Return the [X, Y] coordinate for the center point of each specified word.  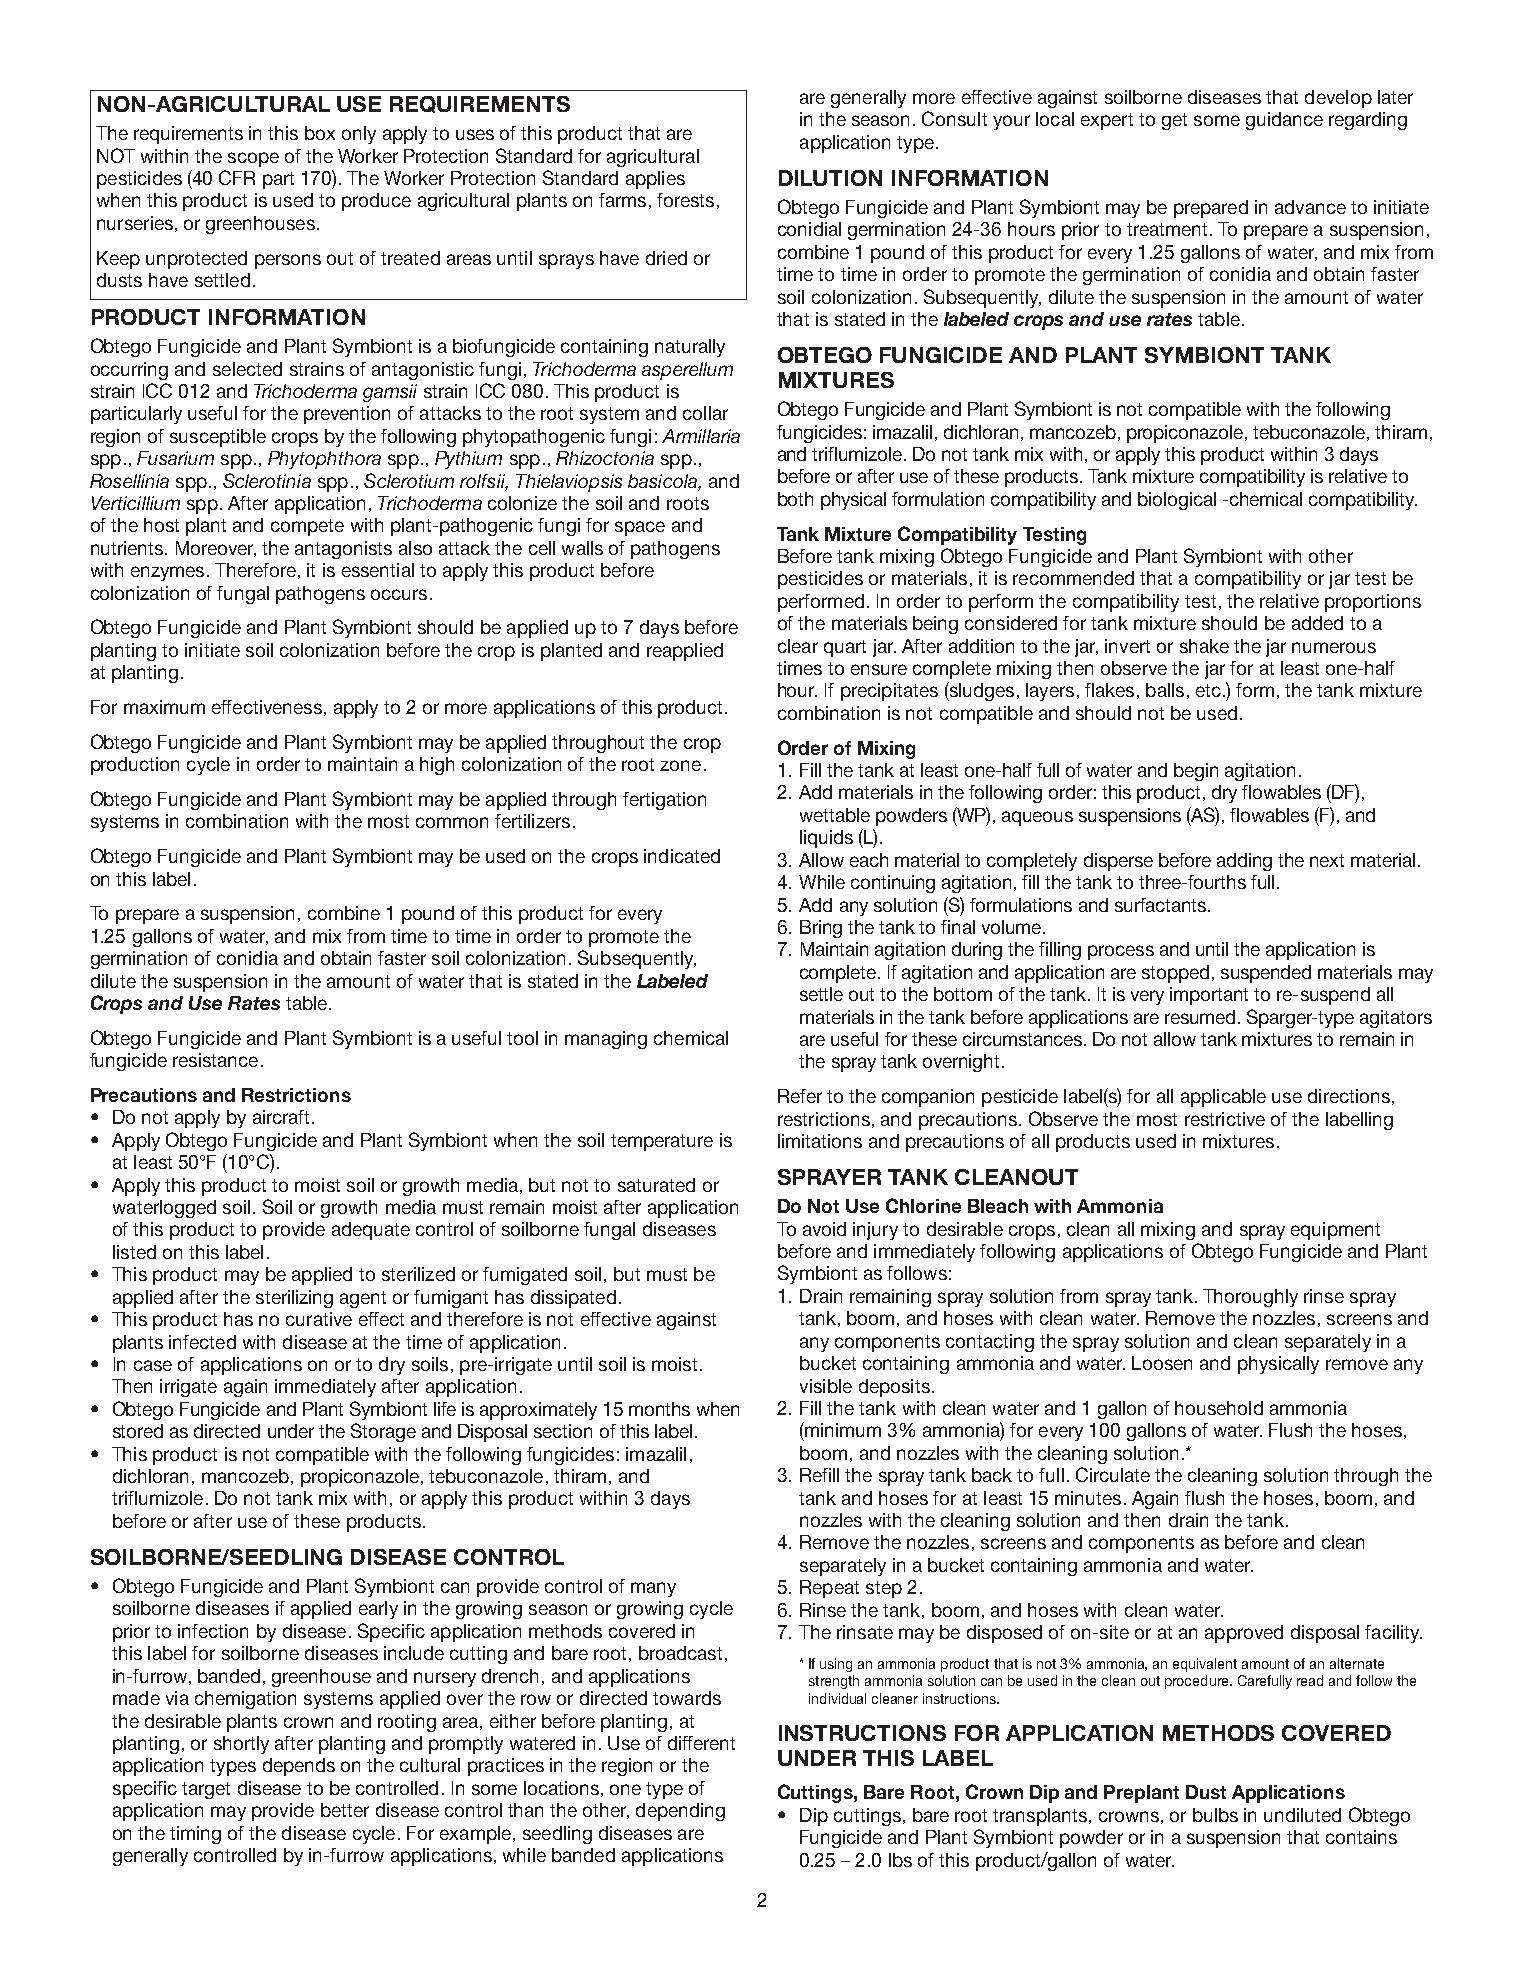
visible [826, 1386]
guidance [1284, 121]
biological [1177, 501]
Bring [821, 929]
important [1209, 996]
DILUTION [830, 178]
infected [202, 1342]
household [1219, 1408]
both [795, 499]
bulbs [1215, 1815]
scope [253, 159]
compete [307, 527]
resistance [215, 1060]
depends [299, 1767]
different [701, 1743]
